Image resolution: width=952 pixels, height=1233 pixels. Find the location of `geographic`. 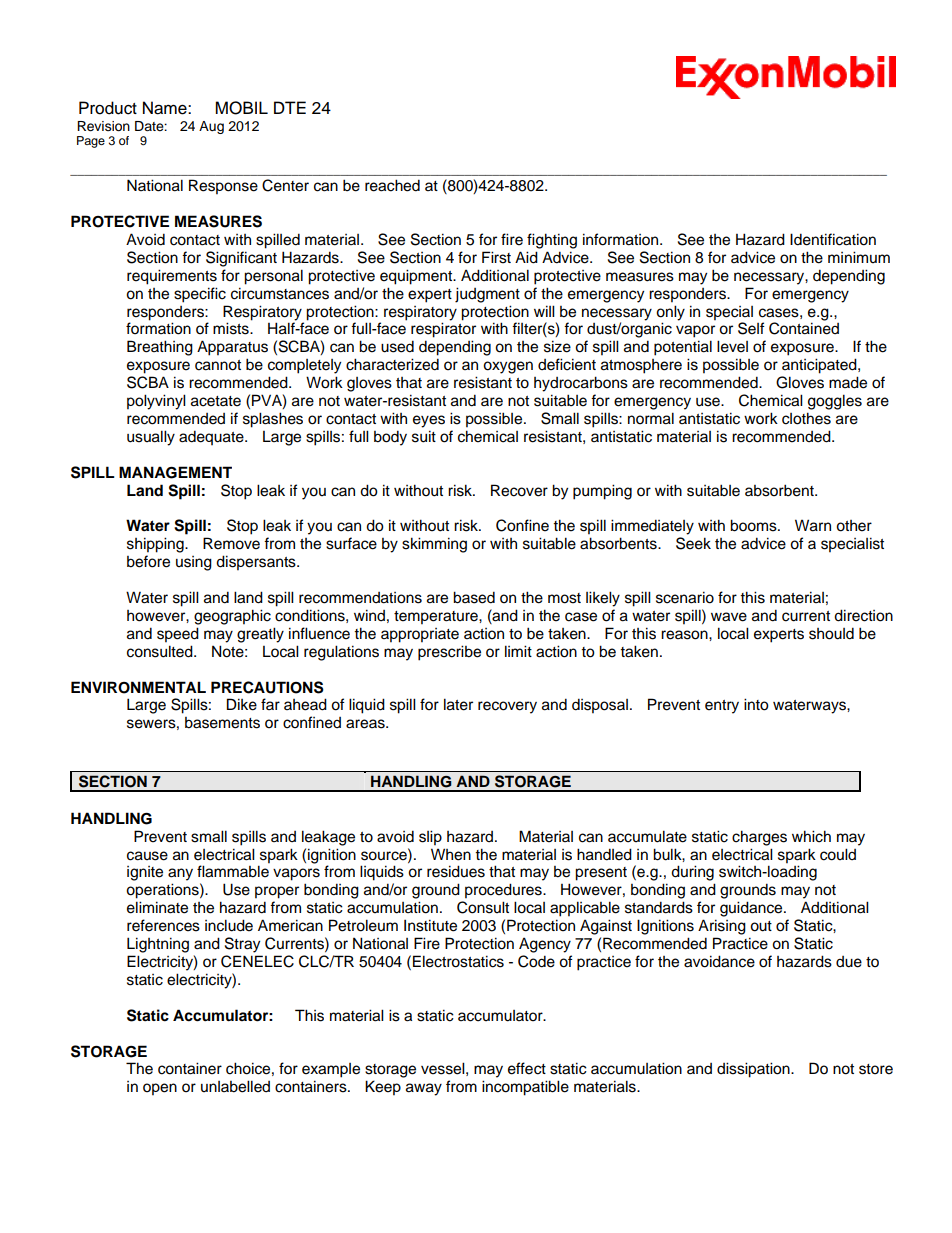

geographic is located at coordinates (232, 617).
